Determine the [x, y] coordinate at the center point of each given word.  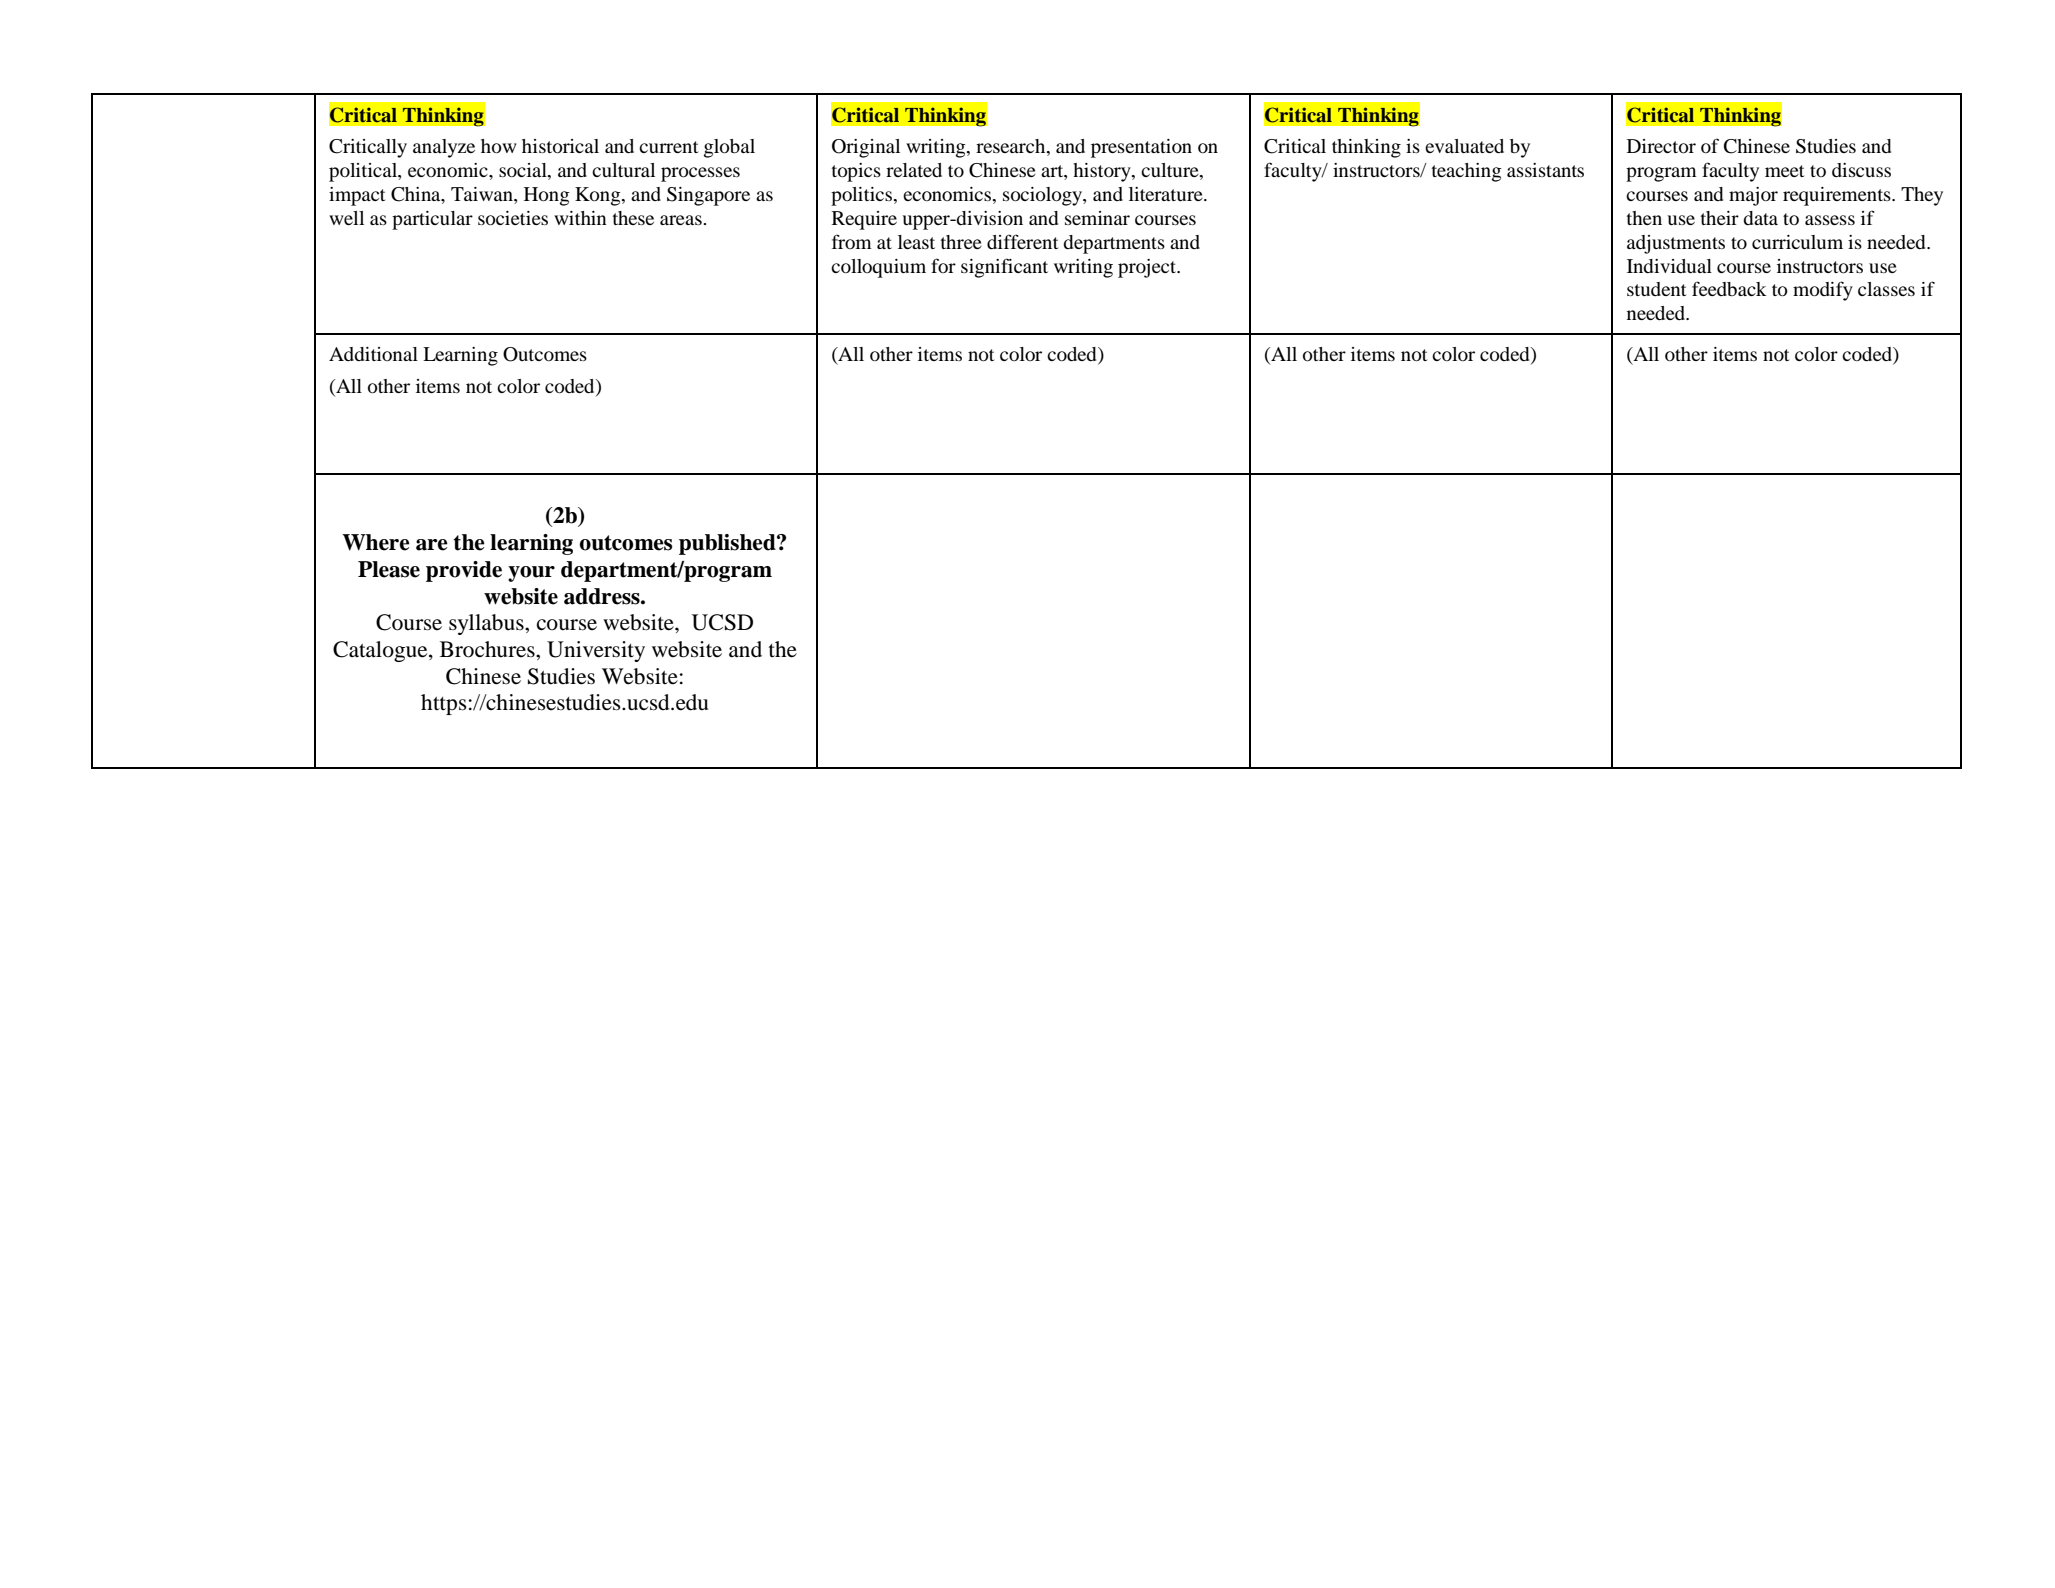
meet [1784, 171]
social [524, 171]
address [603, 596]
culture [1171, 171]
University [596, 651]
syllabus [487, 624]
